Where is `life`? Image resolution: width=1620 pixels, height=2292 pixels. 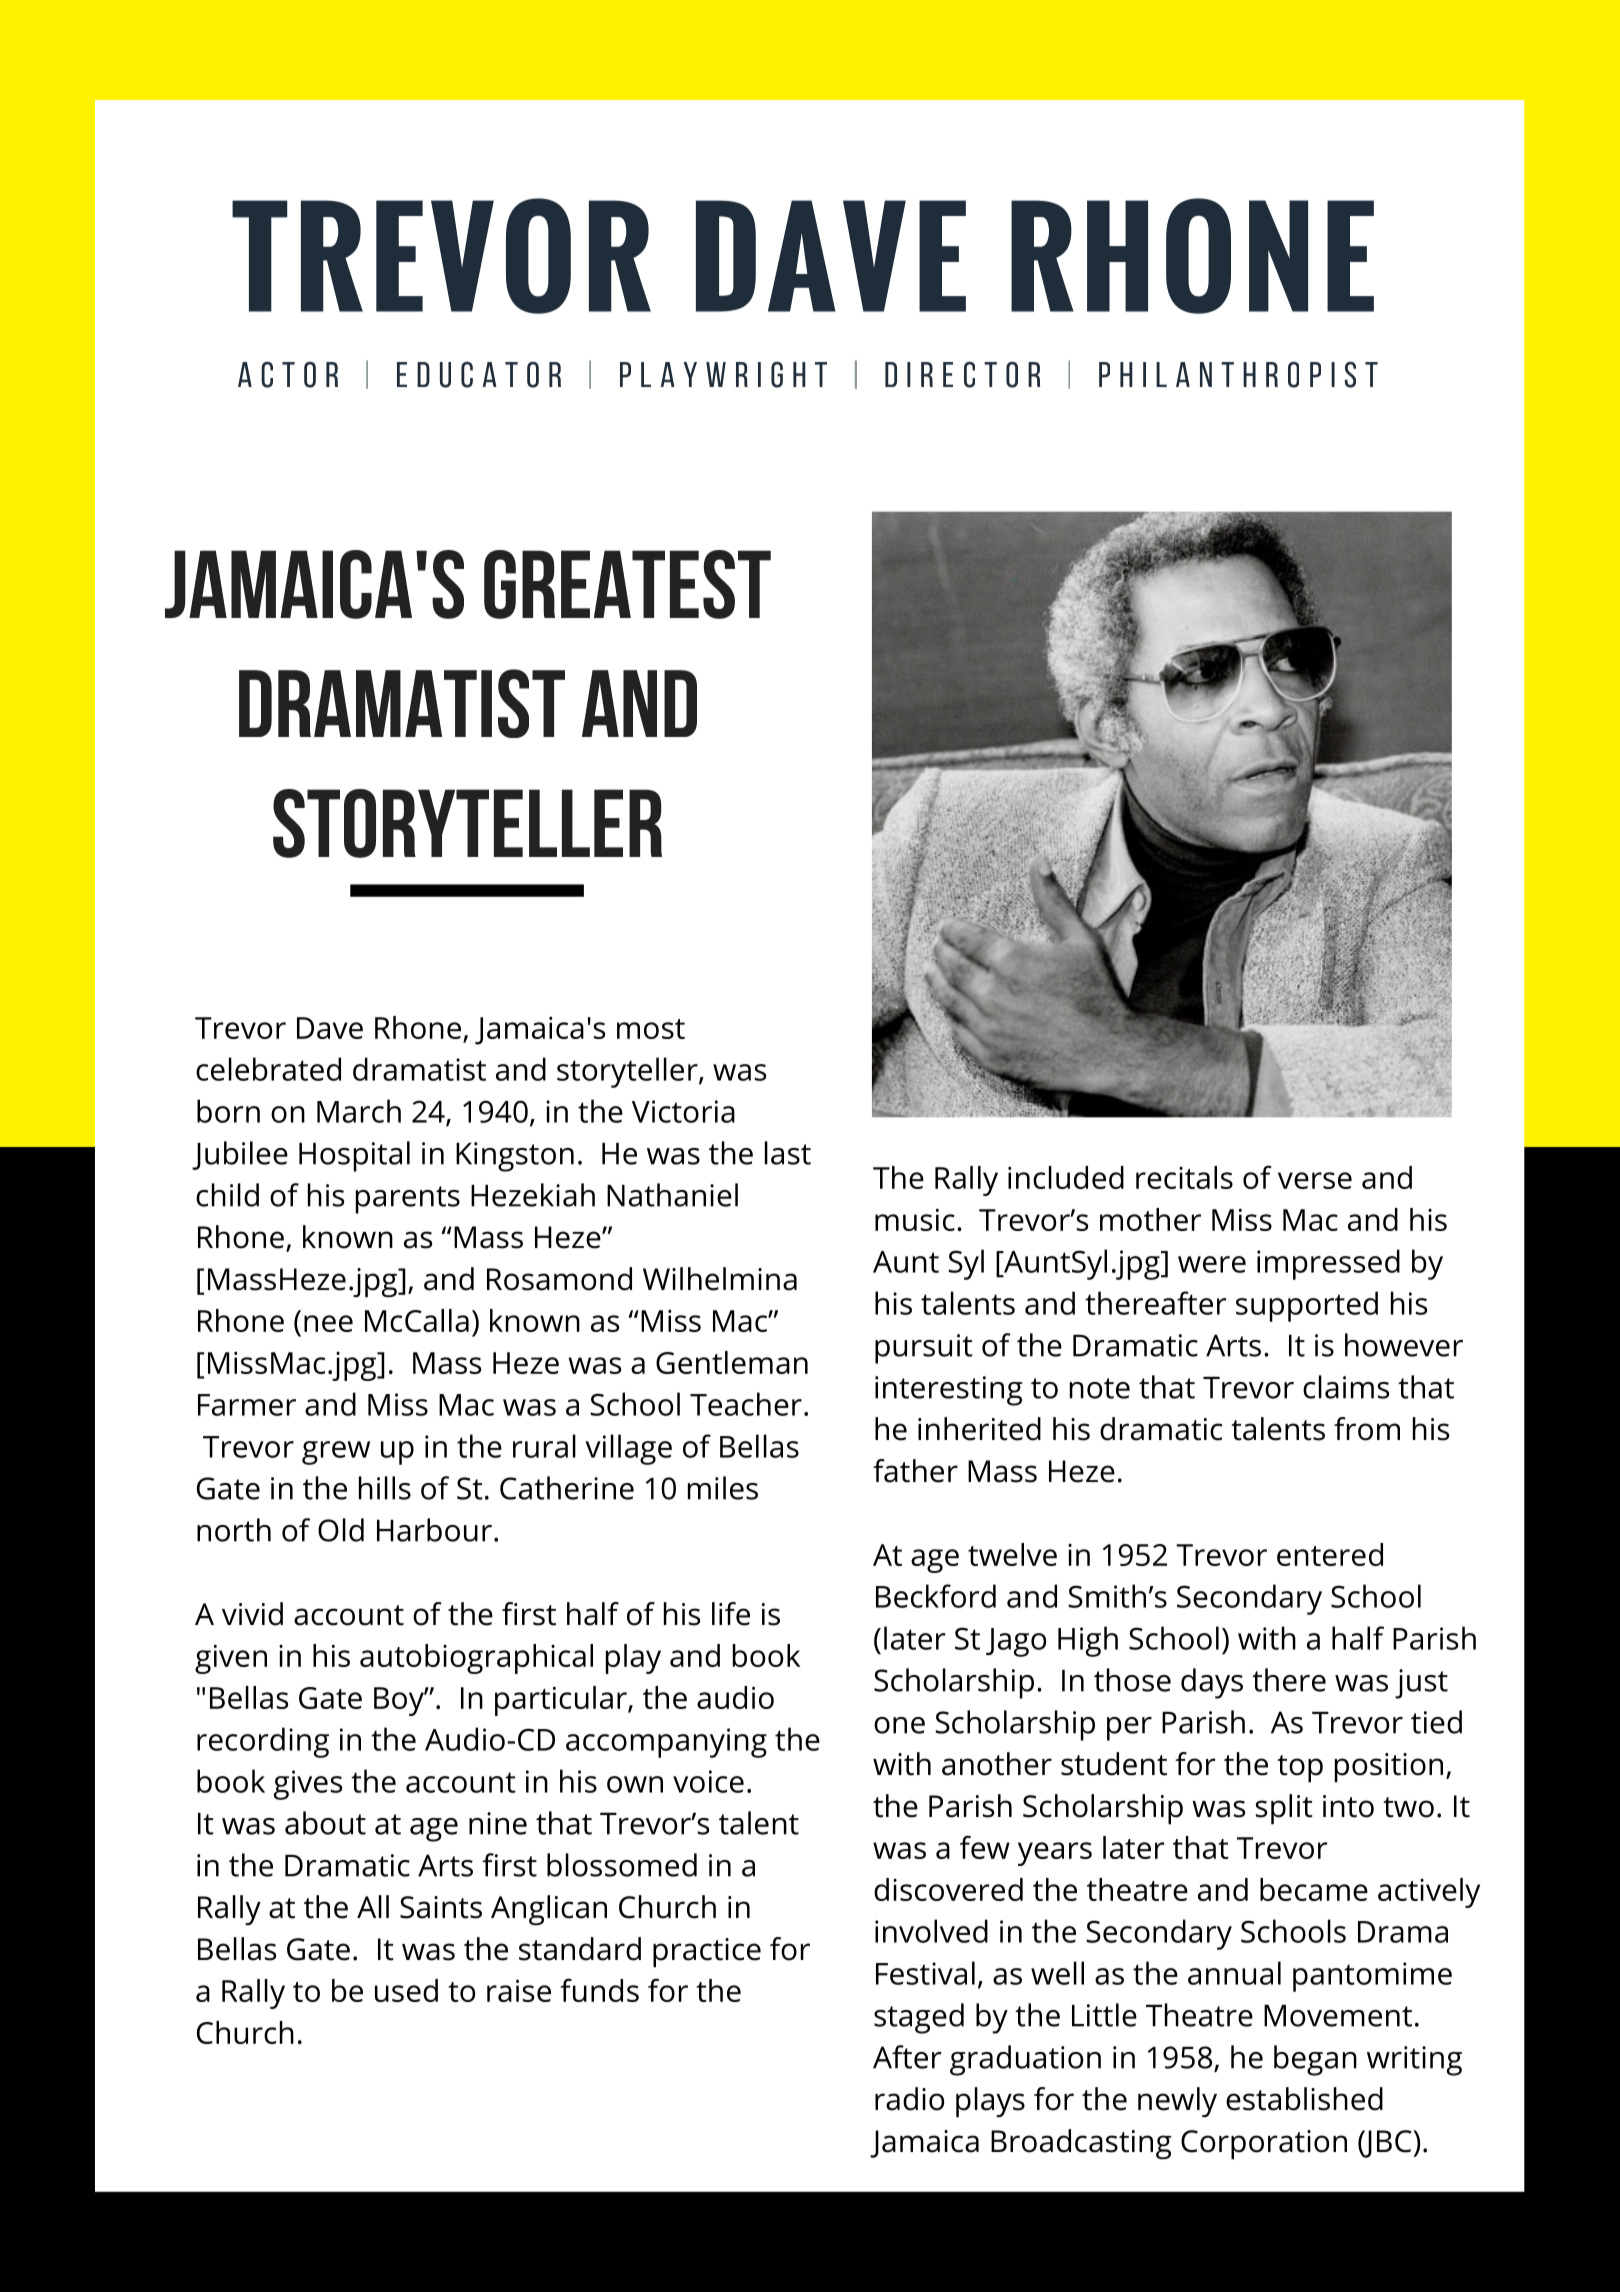 life is located at coordinates (731, 1614).
